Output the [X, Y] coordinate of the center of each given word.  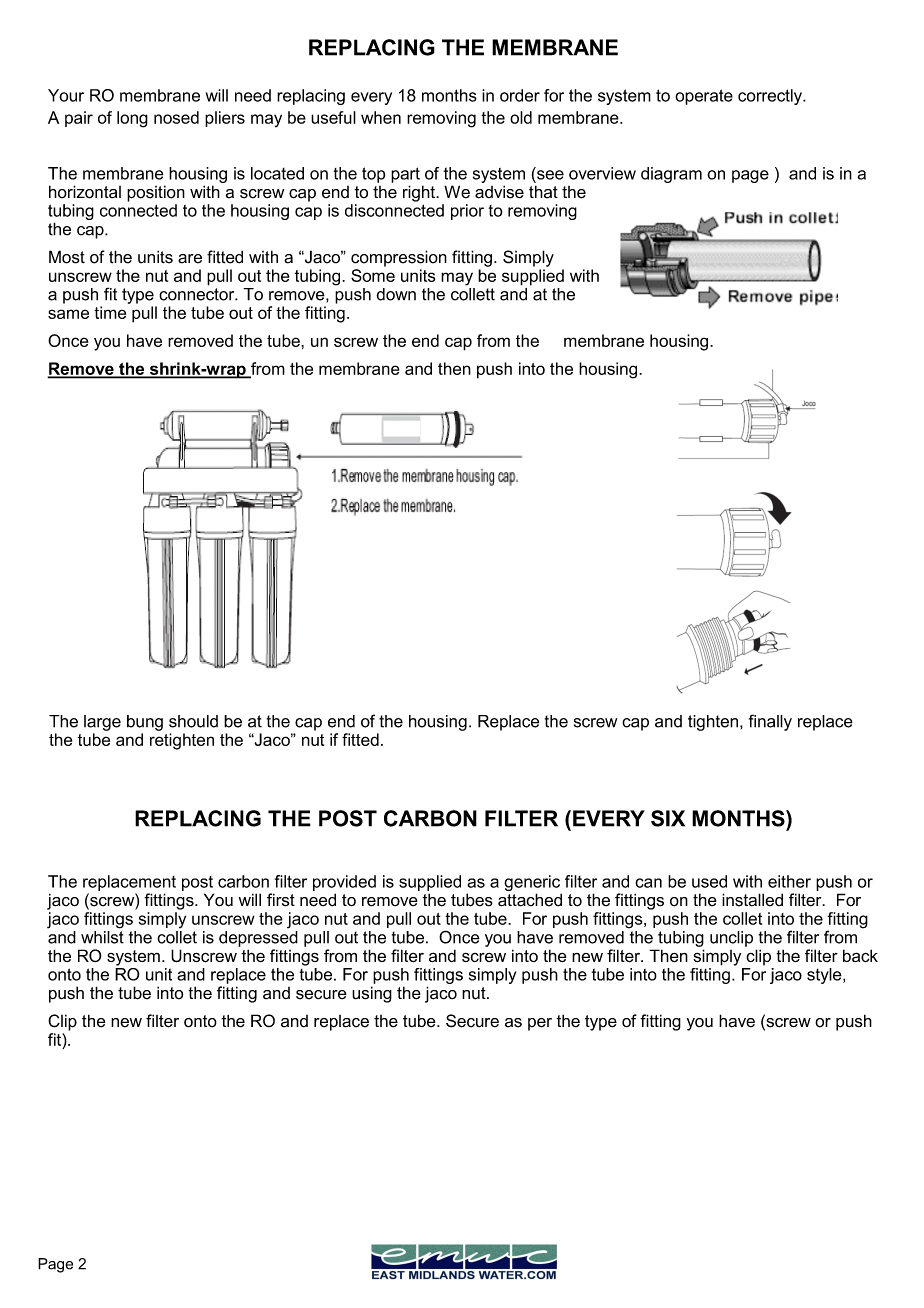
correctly [771, 97]
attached [530, 900]
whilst [102, 936]
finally [770, 722]
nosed [176, 117]
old [521, 117]
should [193, 721]
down [396, 294]
